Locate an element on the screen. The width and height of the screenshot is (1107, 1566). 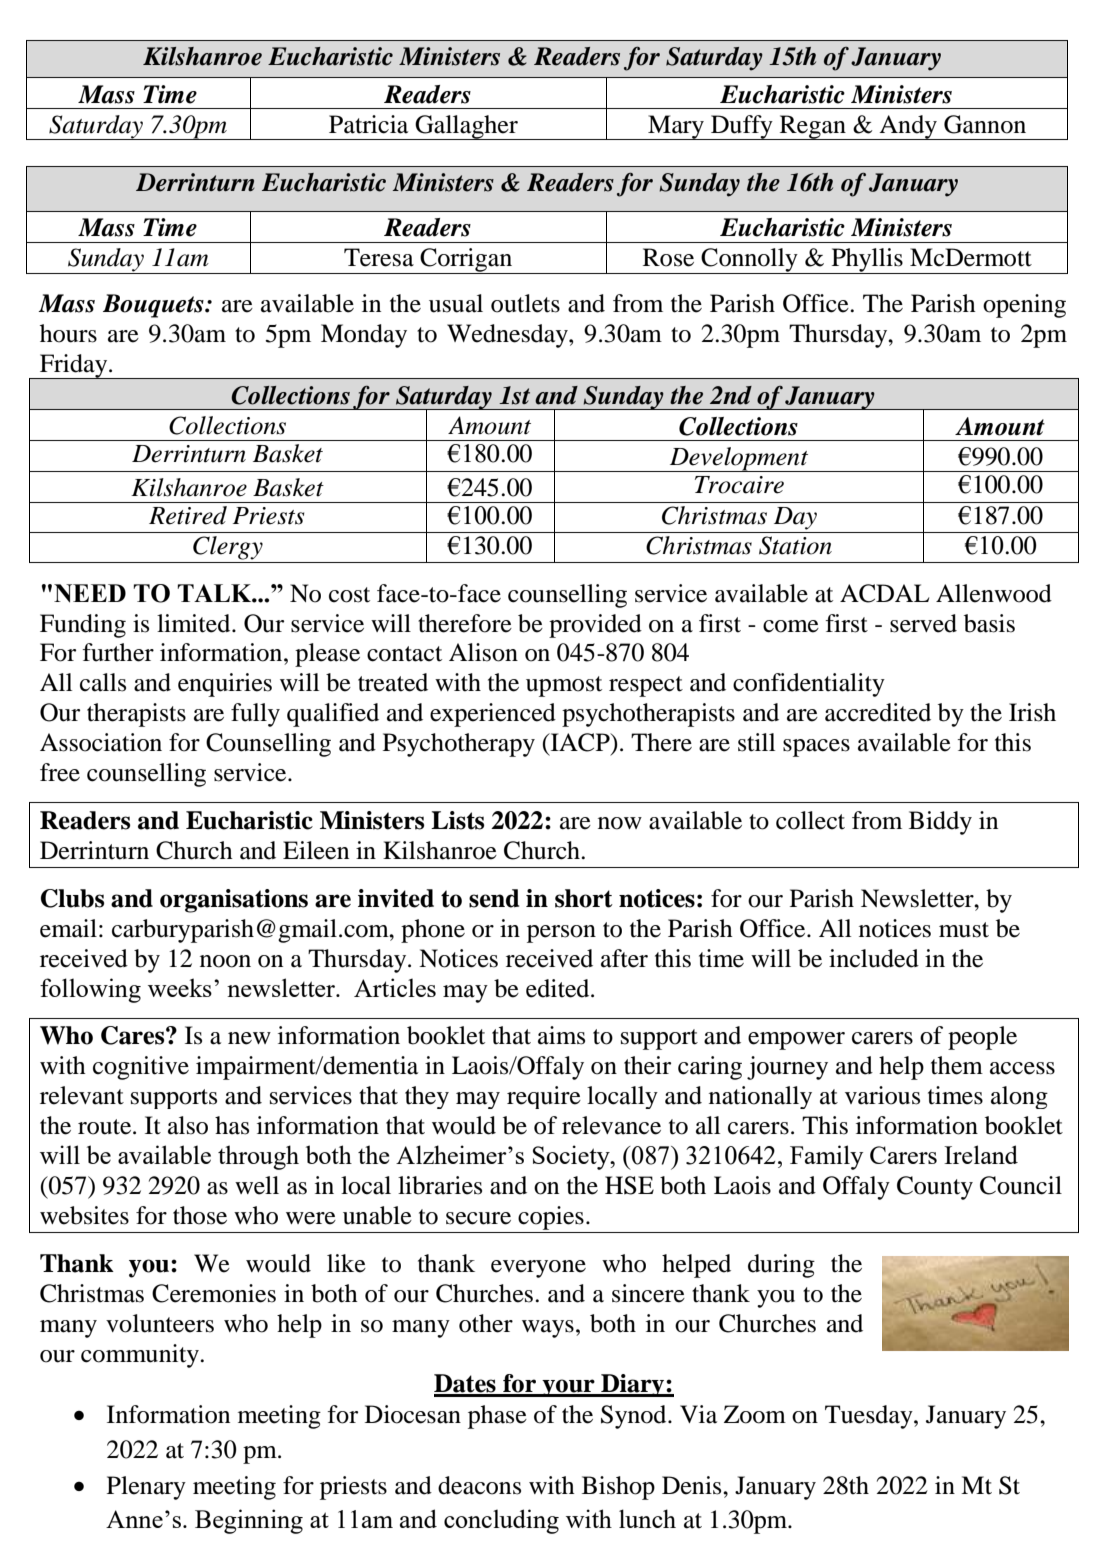
organisations is located at coordinates (234, 901).
